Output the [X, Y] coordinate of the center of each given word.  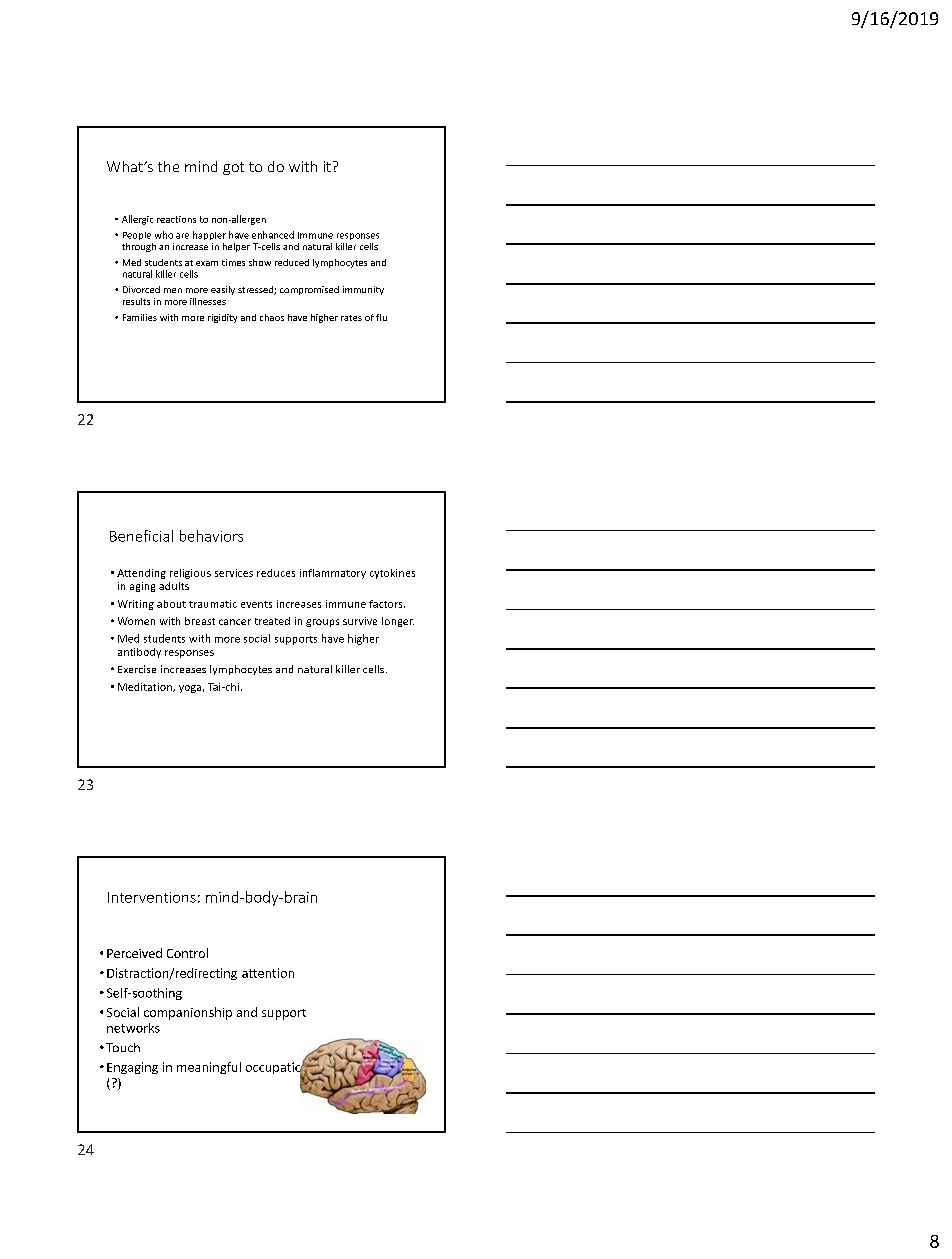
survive [360, 621]
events [256, 604]
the [168, 166]
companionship [188, 1013]
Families [140, 317]
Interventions [152, 897]
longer [398, 622]
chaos [272, 317]
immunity [363, 290]
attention [268, 973]
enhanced [273, 235]
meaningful [209, 1068]
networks [133, 1028]
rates [351, 318]
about [171, 604]
